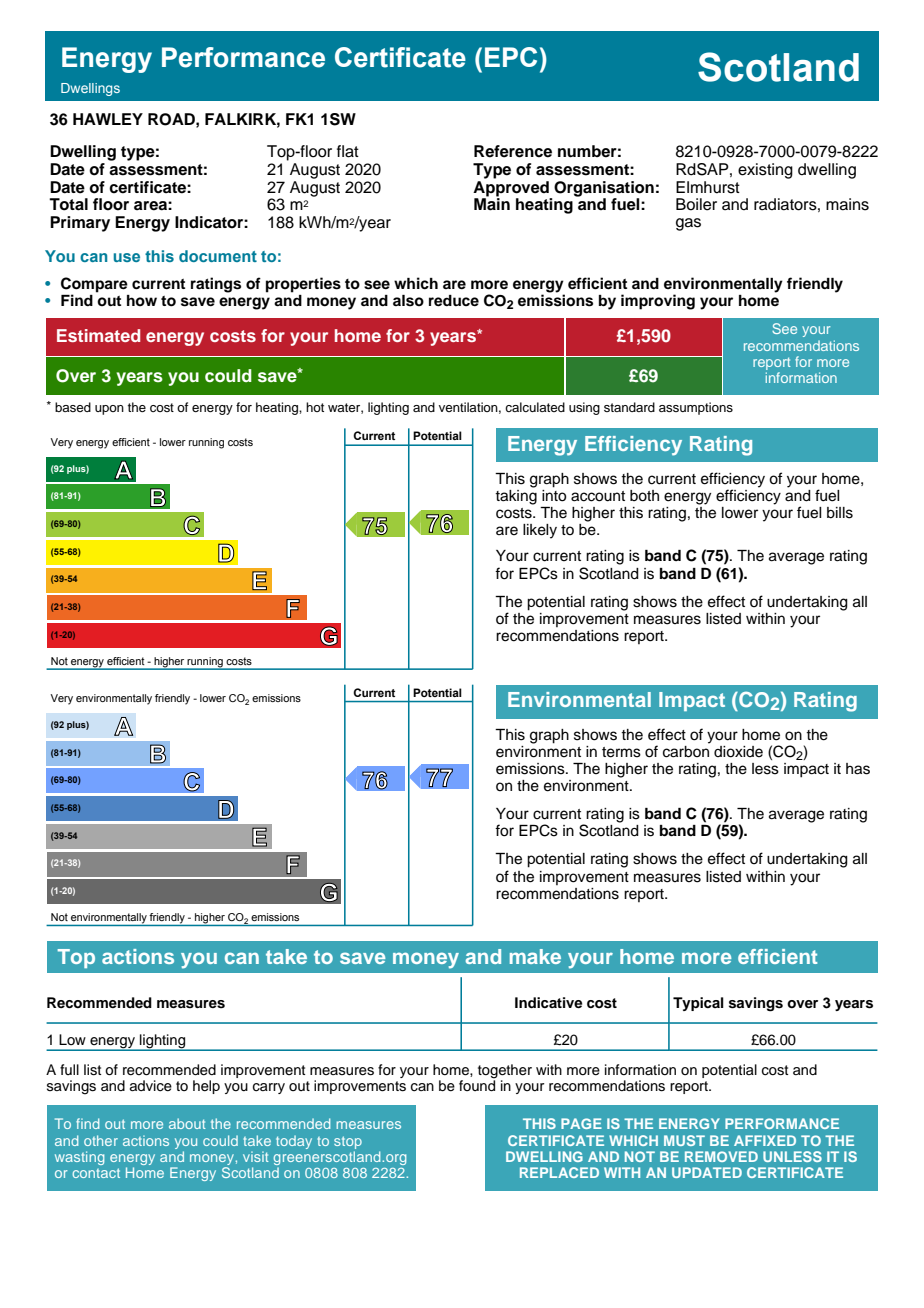 Image resolution: width=924 pixels, height=1308 pixels. I want to click on upon, so click(109, 410).
